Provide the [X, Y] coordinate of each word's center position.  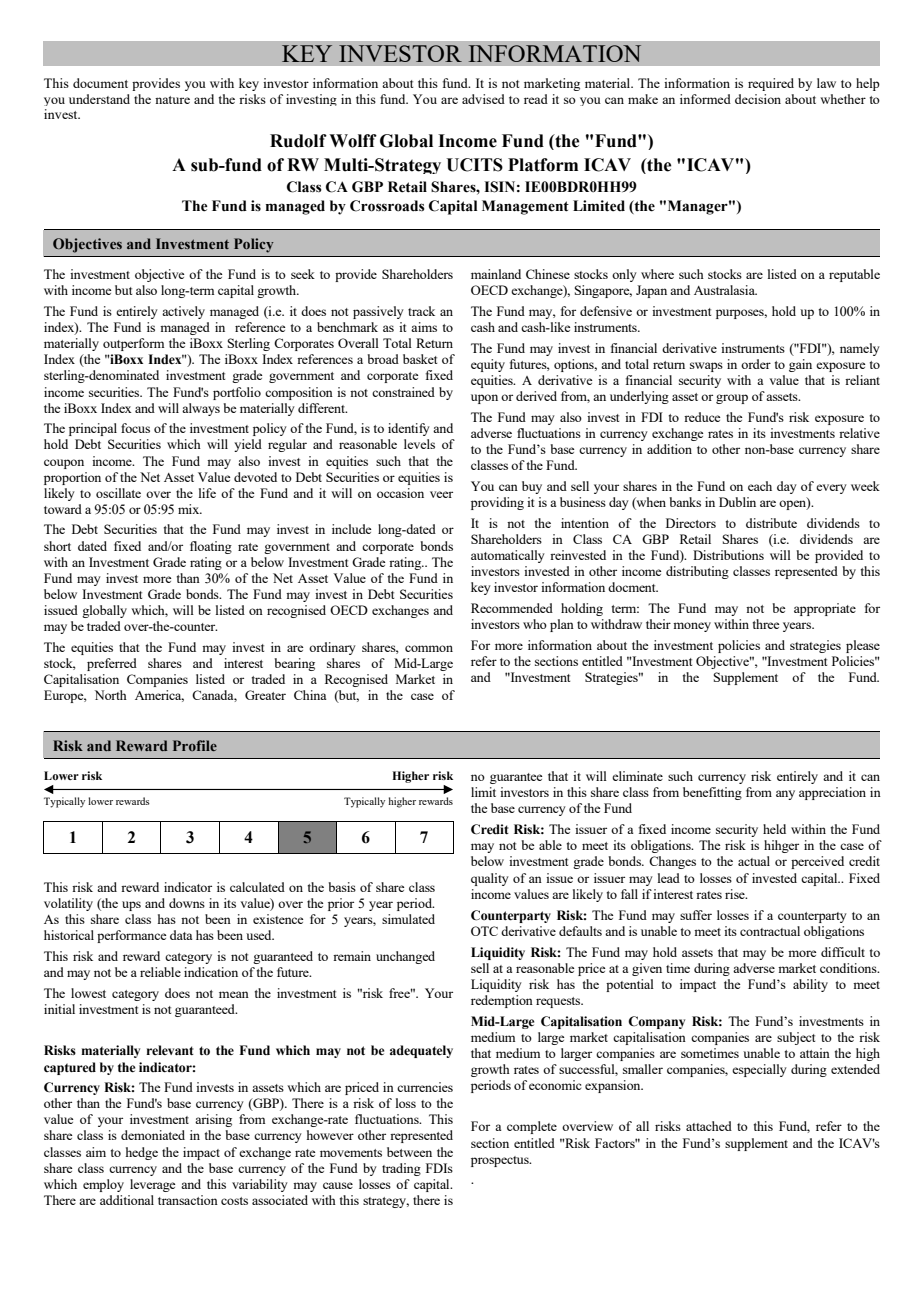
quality [490, 879]
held [774, 829]
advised [483, 99]
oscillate [118, 493]
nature [172, 100]
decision [758, 99]
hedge [142, 1153]
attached [709, 1126]
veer [441, 494]
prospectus [501, 1161]
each [760, 486]
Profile [195, 745]
